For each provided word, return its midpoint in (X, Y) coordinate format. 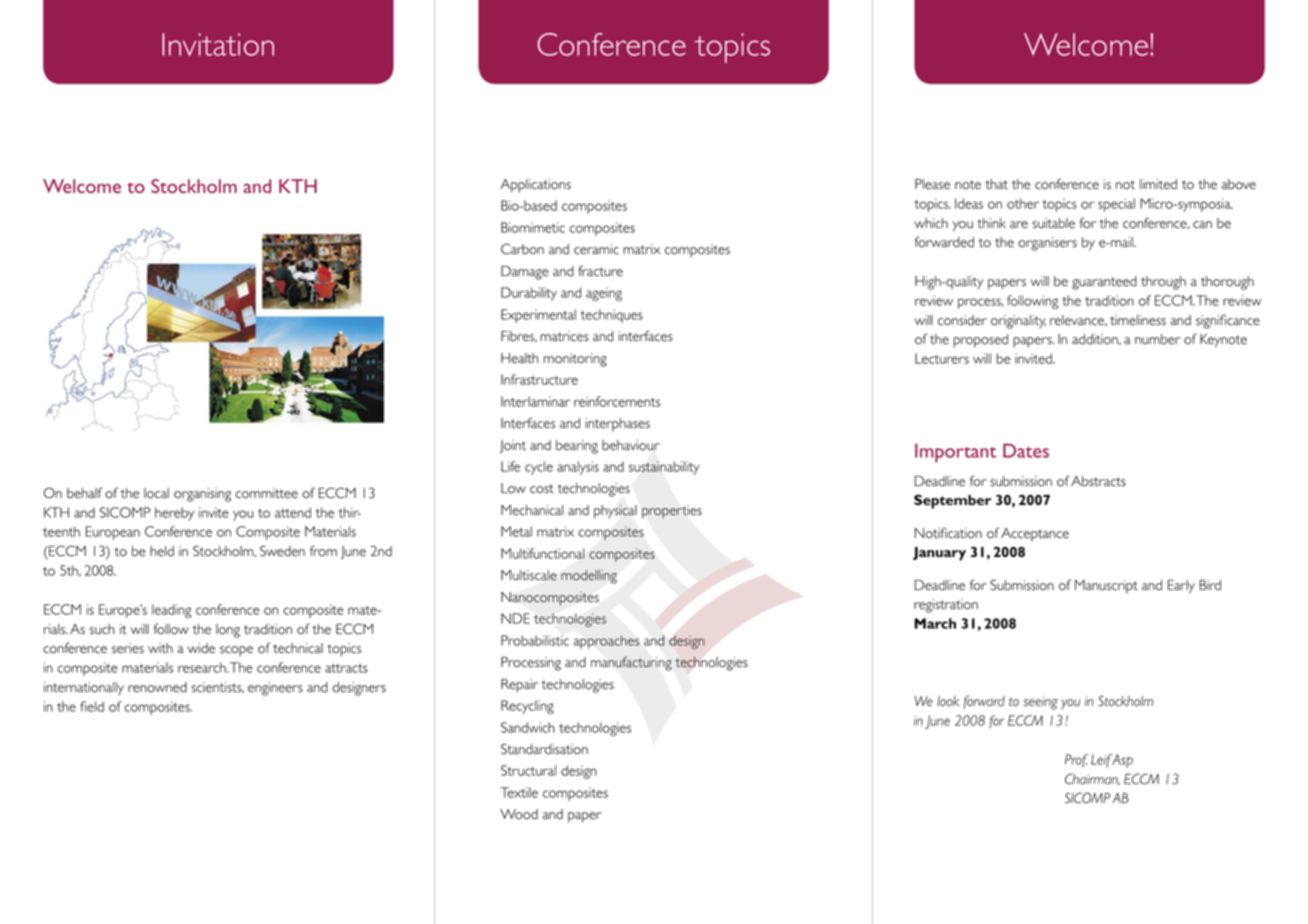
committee (267, 493)
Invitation (218, 44)
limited (1158, 184)
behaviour (631, 445)
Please (932, 184)
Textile (519, 792)
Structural (528, 770)
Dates (1026, 450)
